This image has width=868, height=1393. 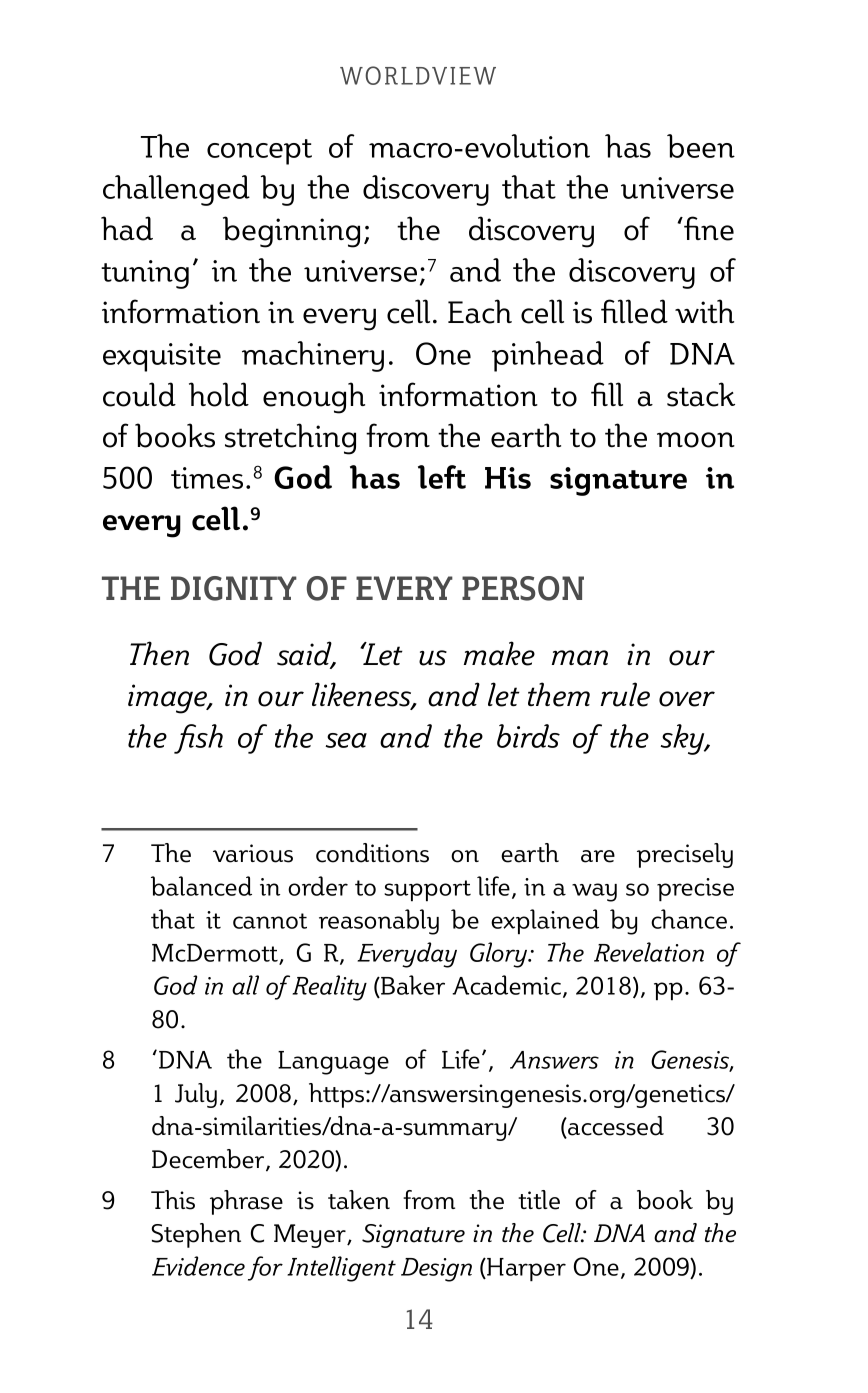 I want to click on WORLDVIEW, so click(x=418, y=75).
